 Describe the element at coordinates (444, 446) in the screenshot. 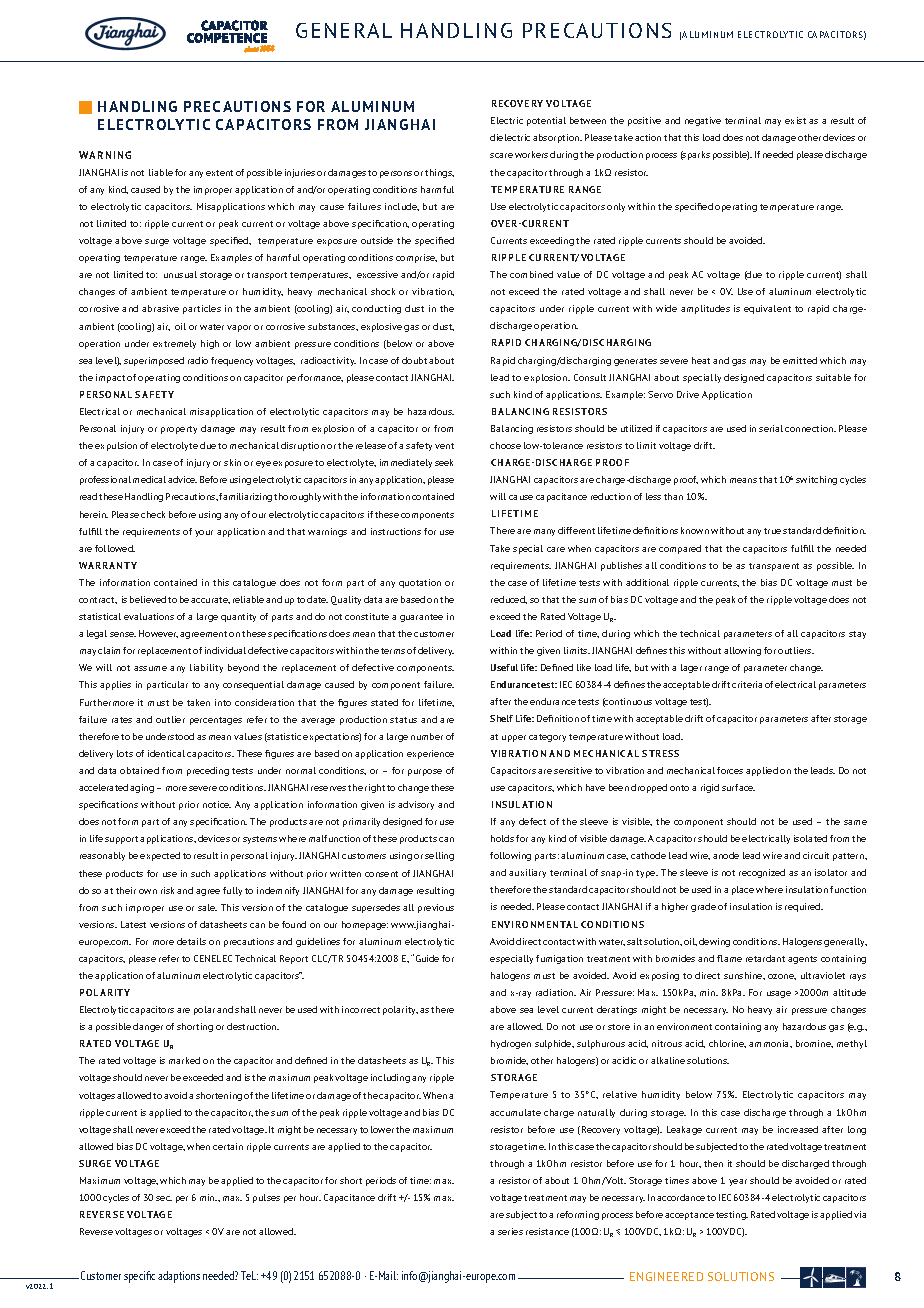

I see `vent` at that location.
